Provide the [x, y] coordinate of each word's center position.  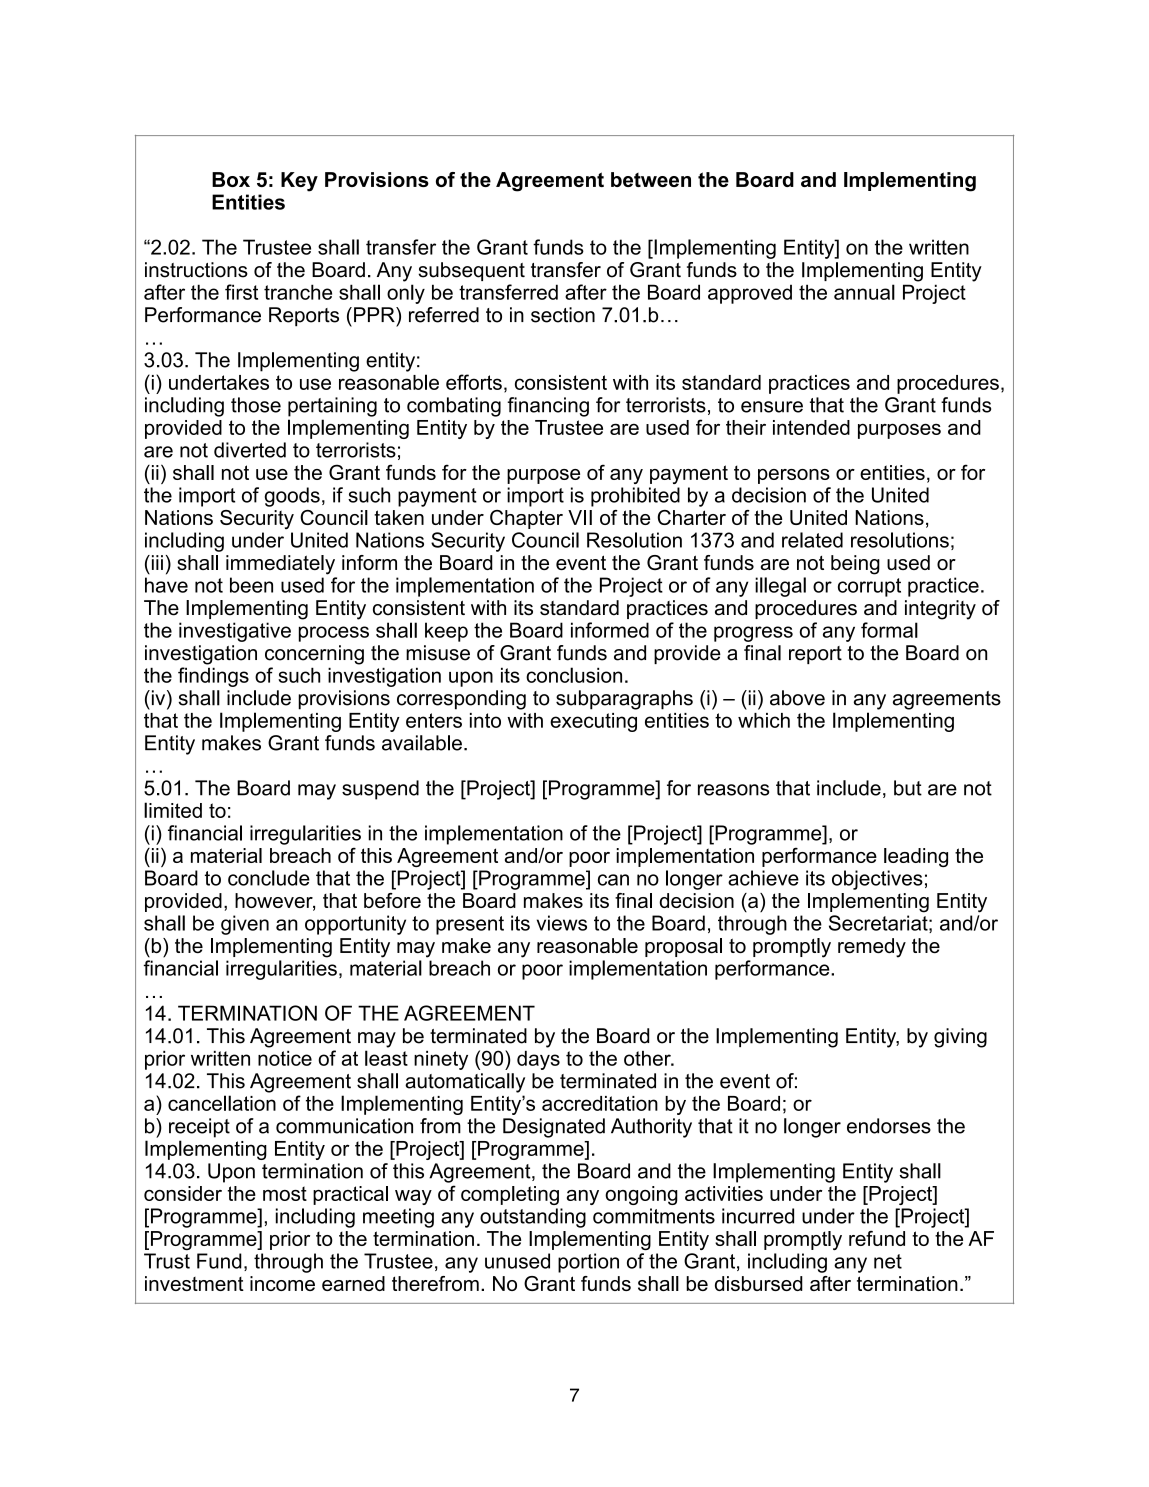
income [282, 1283]
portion [588, 1263]
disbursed [759, 1283]
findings [213, 677]
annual [864, 292]
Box [231, 179]
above [797, 698]
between [651, 179]
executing [593, 722]
